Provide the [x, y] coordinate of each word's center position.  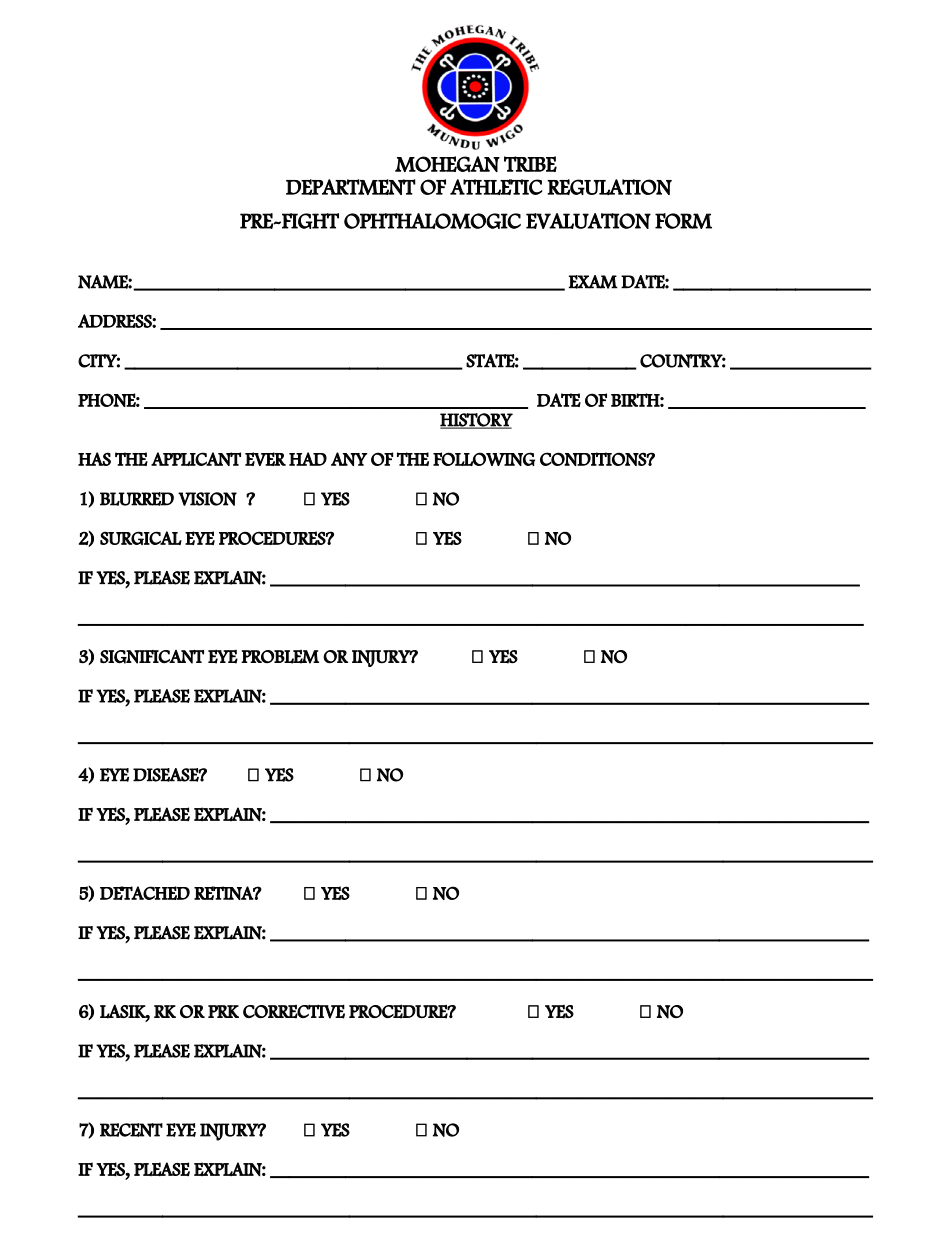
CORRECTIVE [294, 1011]
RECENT [131, 1130]
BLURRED [137, 499]
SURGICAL [141, 538]
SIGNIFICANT [152, 657]
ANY [349, 459]
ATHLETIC [496, 187]
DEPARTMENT [351, 187]
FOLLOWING [484, 459]
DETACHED [145, 893]
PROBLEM [280, 657]
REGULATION [609, 187]
